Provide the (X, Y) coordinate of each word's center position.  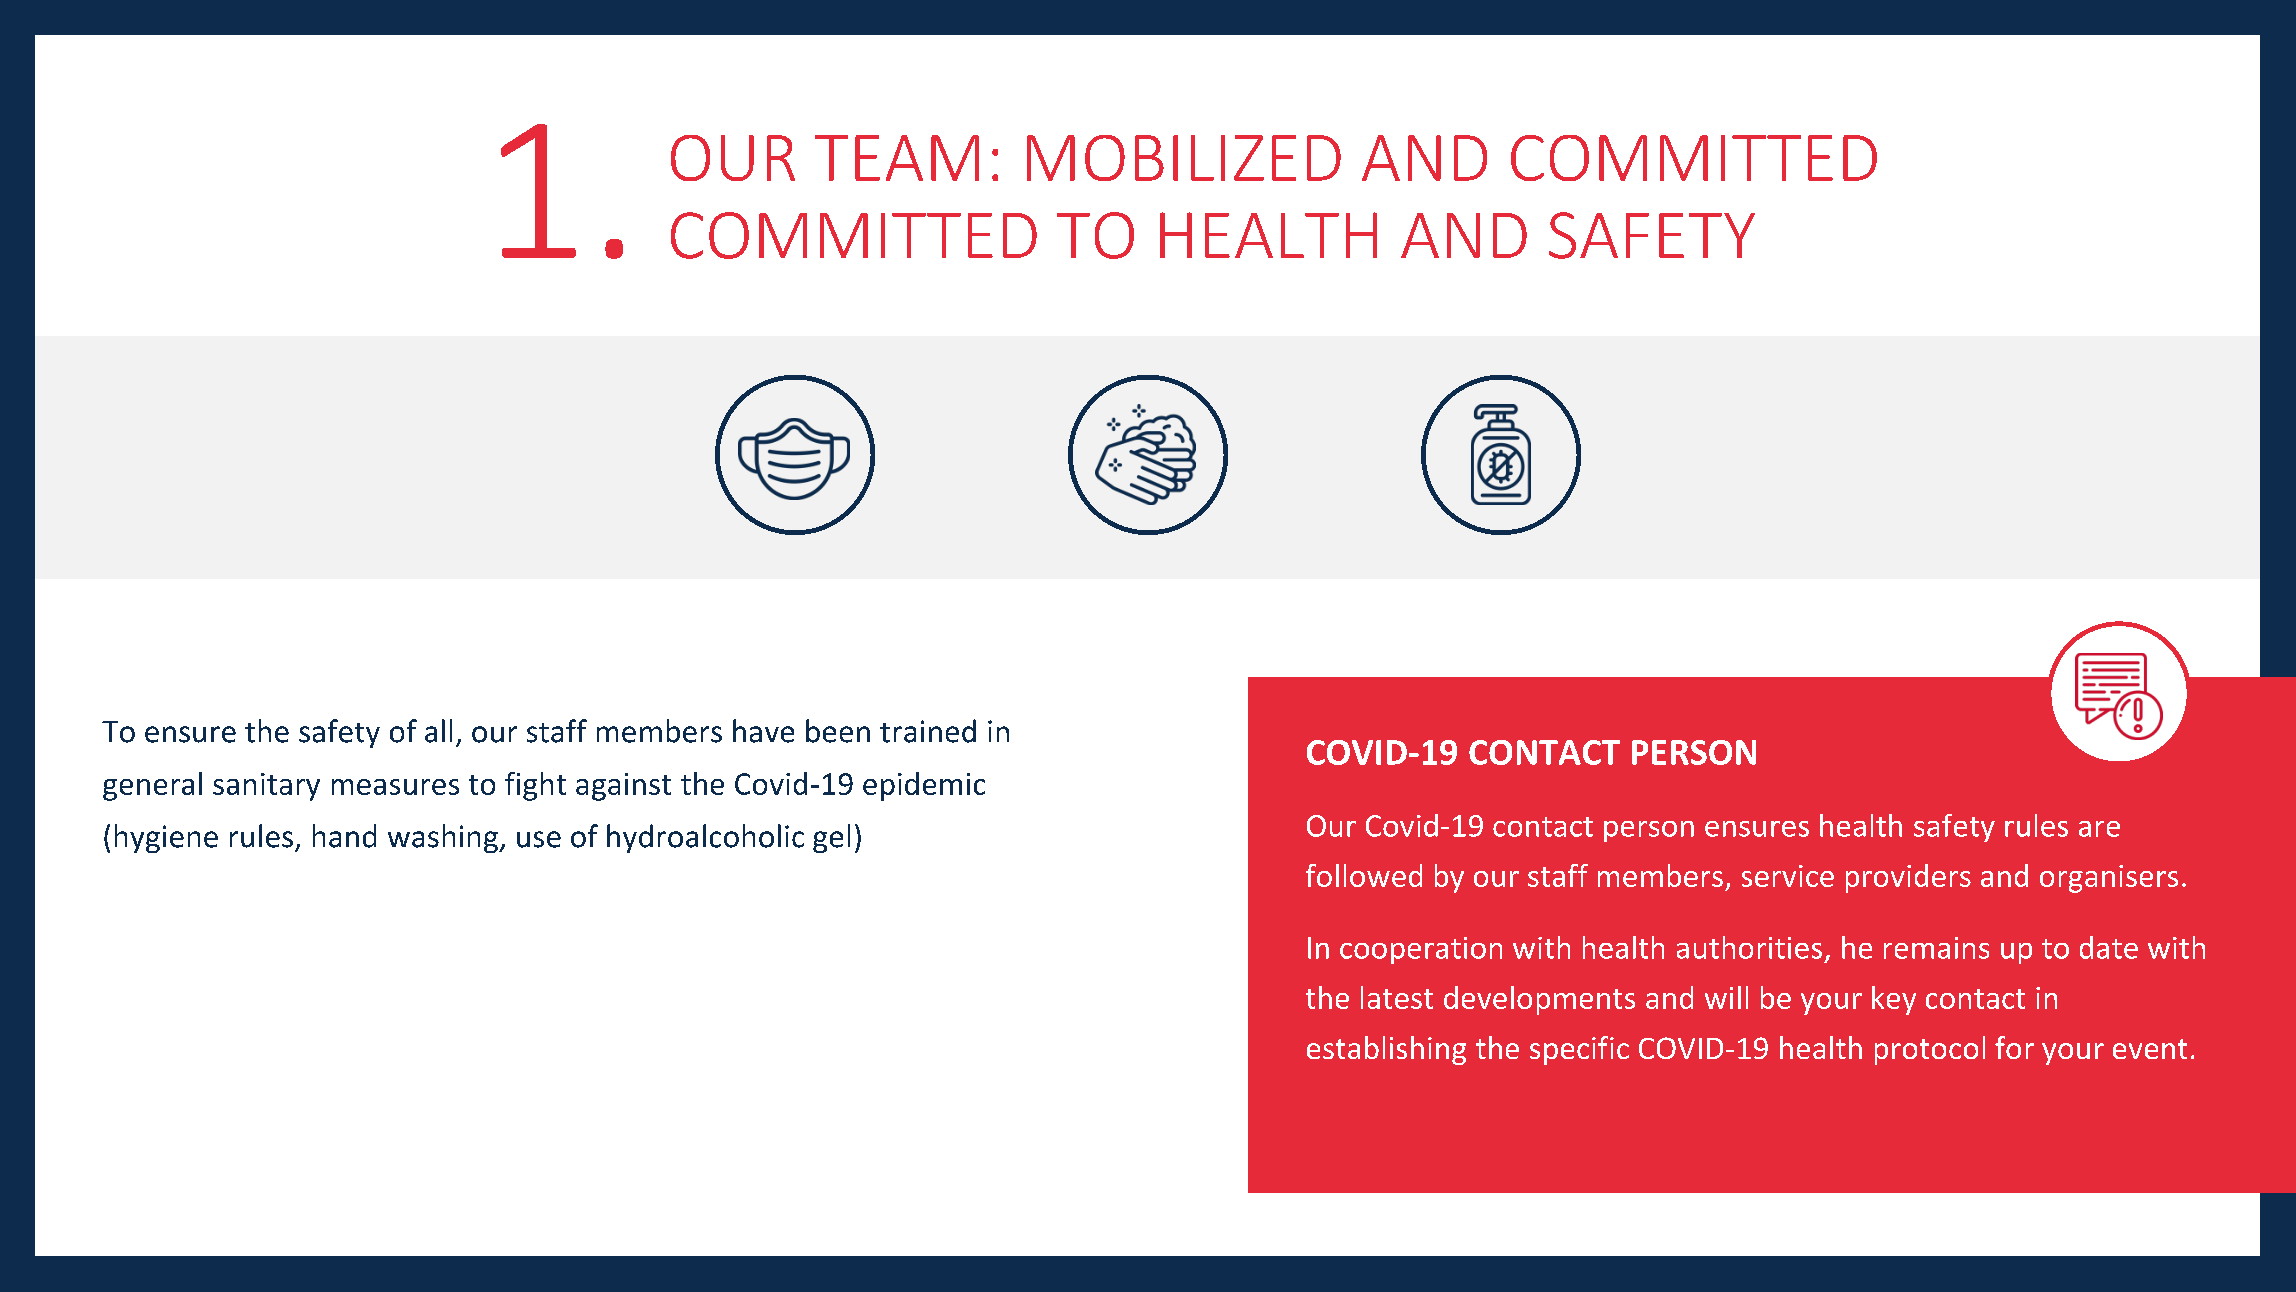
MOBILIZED (1184, 158)
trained (928, 731)
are (2099, 829)
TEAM (897, 158)
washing (444, 838)
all (438, 731)
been (838, 731)
